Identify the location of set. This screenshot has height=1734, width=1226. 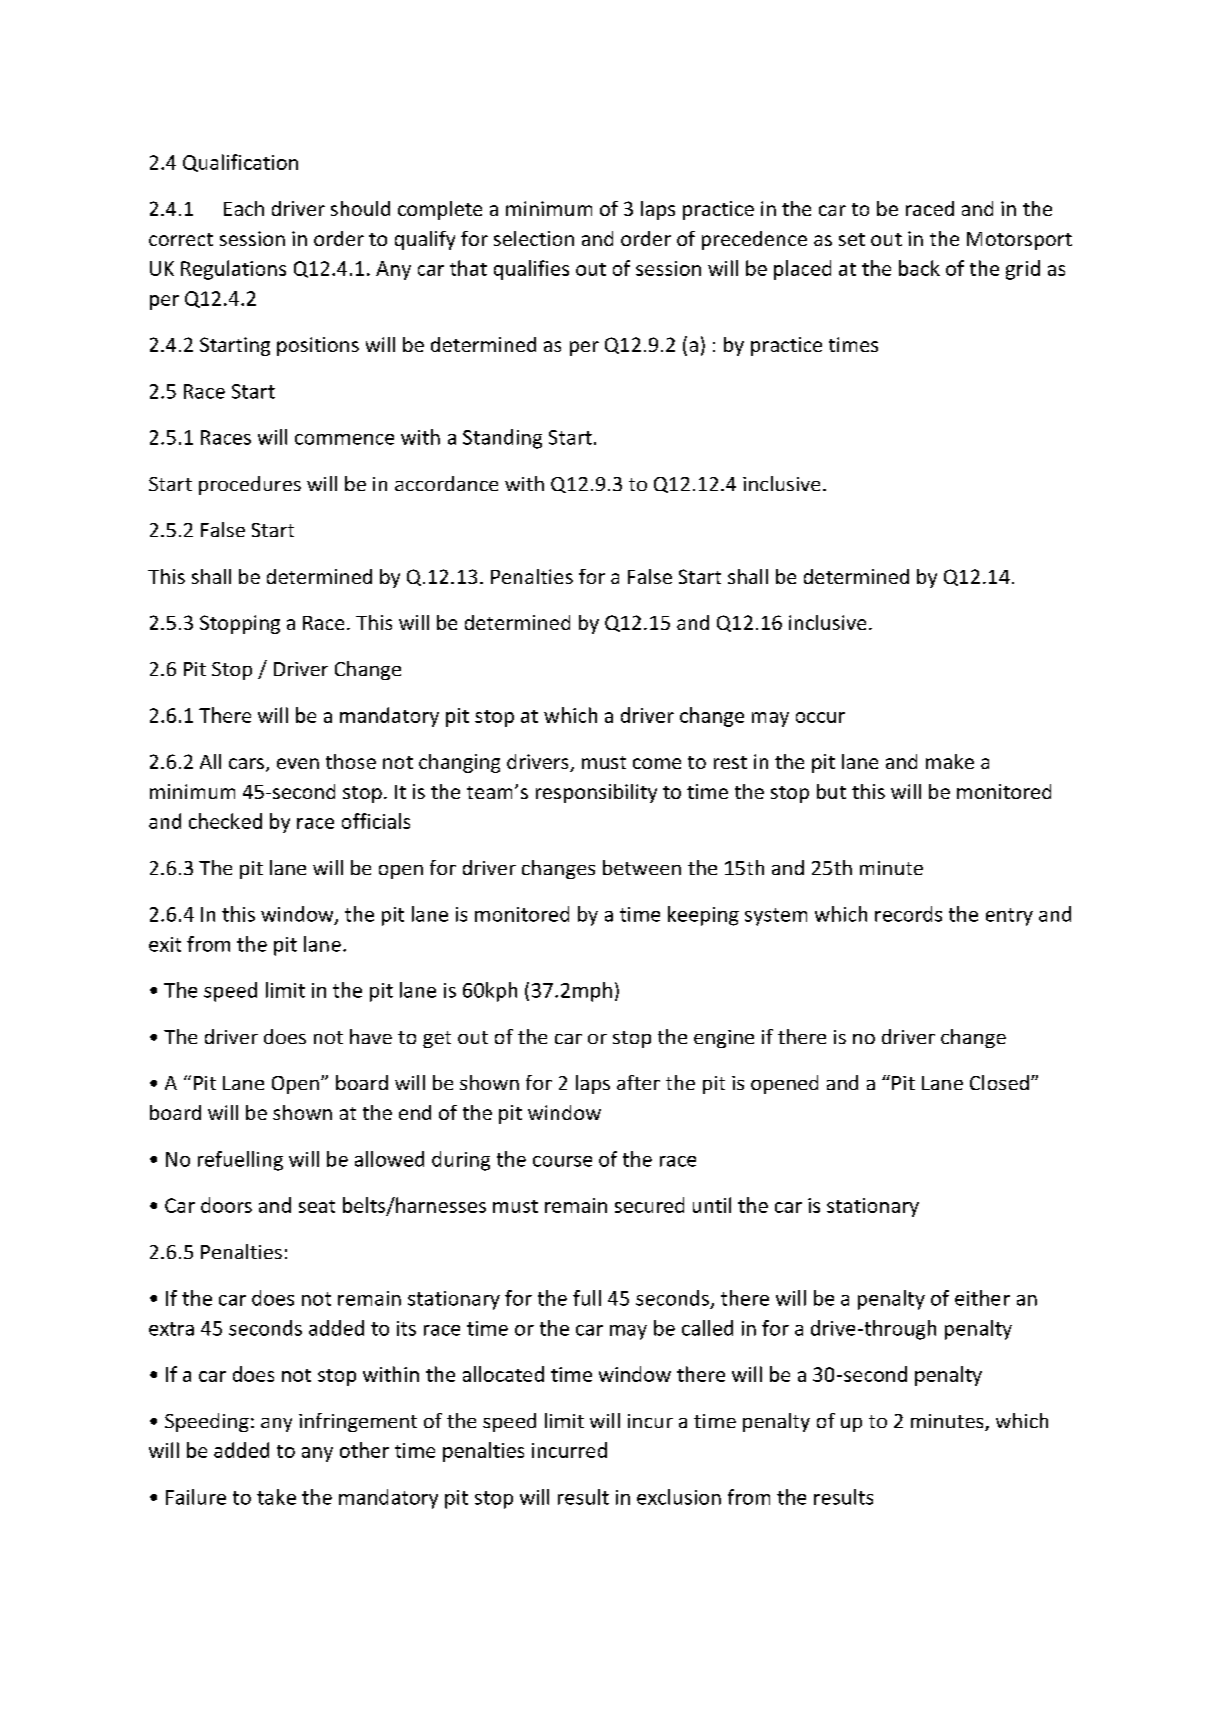
(852, 239).
